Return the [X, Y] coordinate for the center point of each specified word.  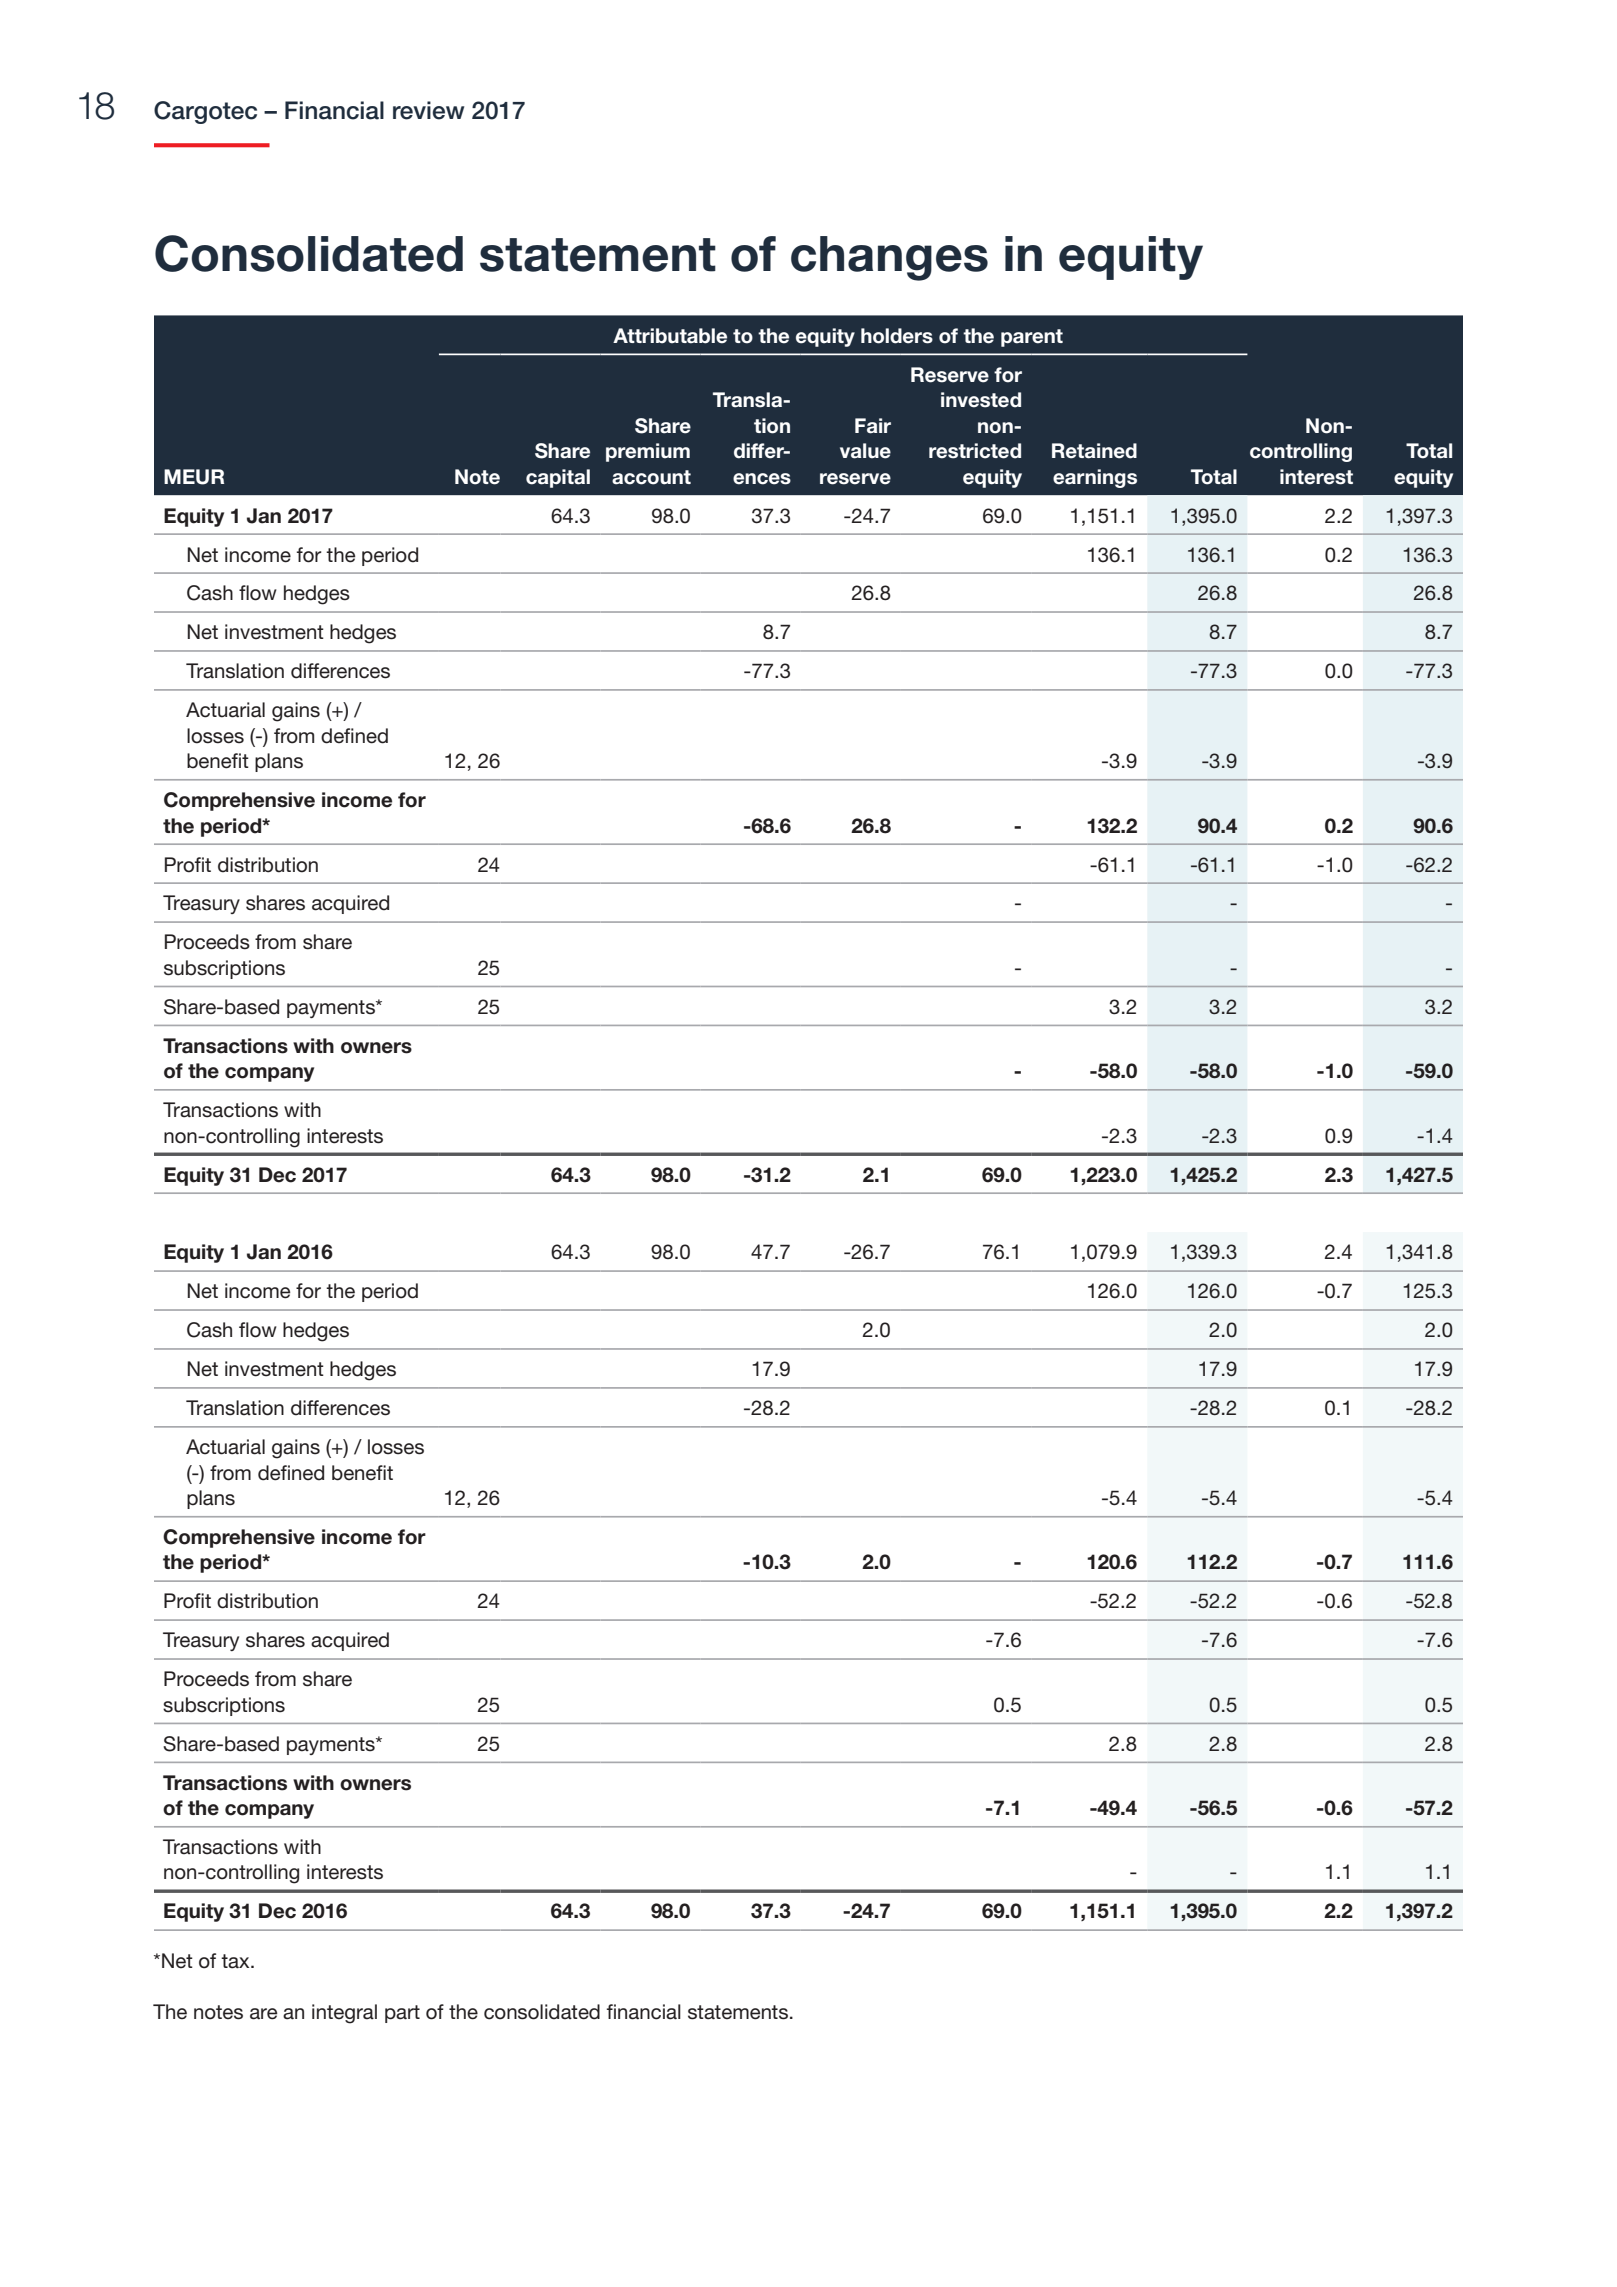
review [428, 110]
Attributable [670, 336]
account [651, 477]
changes [889, 258]
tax [236, 1961]
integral [344, 2014]
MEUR [194, 477]
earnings [1095, 478]
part [402, 2014]
